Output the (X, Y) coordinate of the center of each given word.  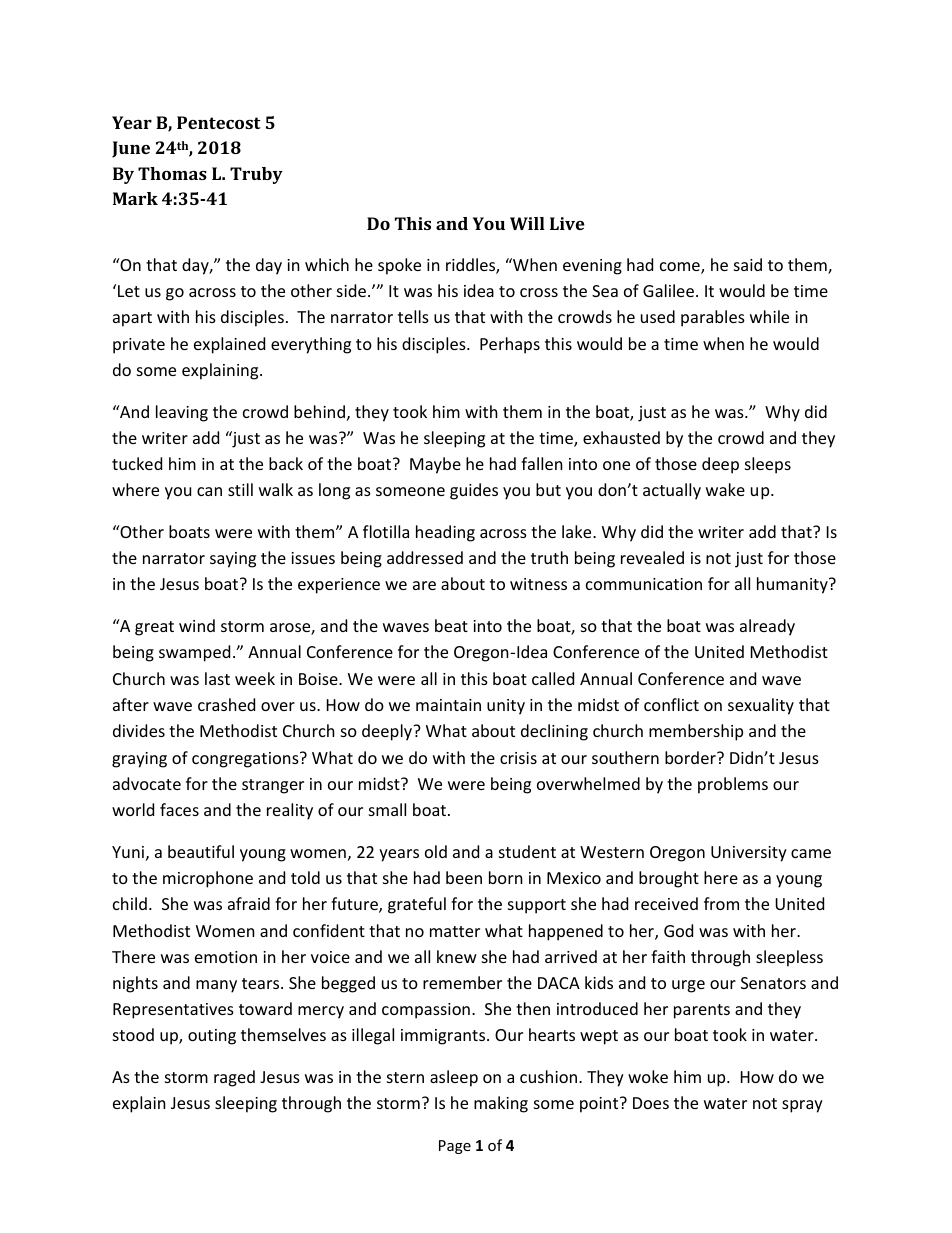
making (501, 1104)
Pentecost (219, 122)
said (748, 264)
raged (234, 1078)
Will (527, 223)
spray (802, 1106)
